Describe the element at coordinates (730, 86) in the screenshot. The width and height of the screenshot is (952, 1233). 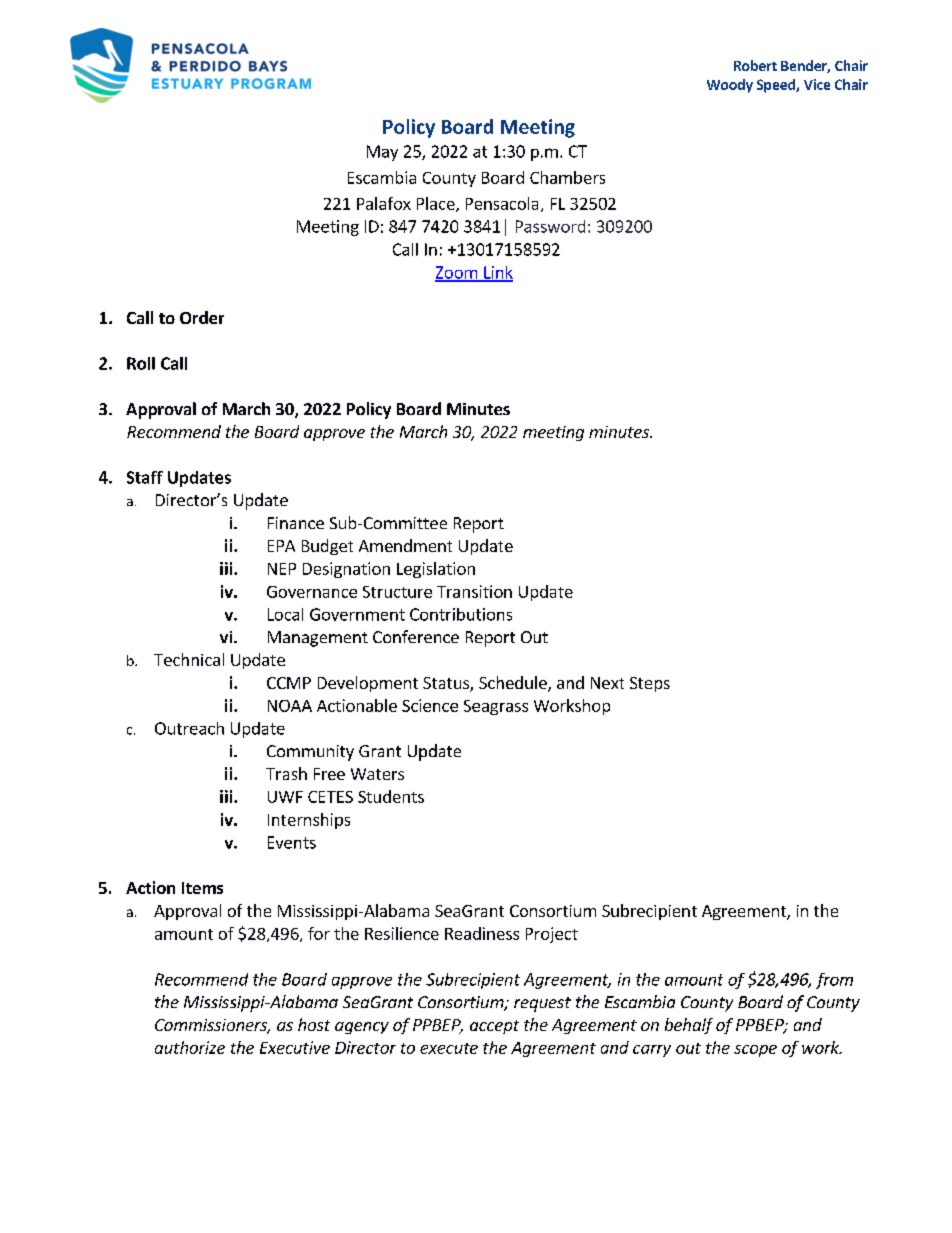
I see `Woody` at that location.
